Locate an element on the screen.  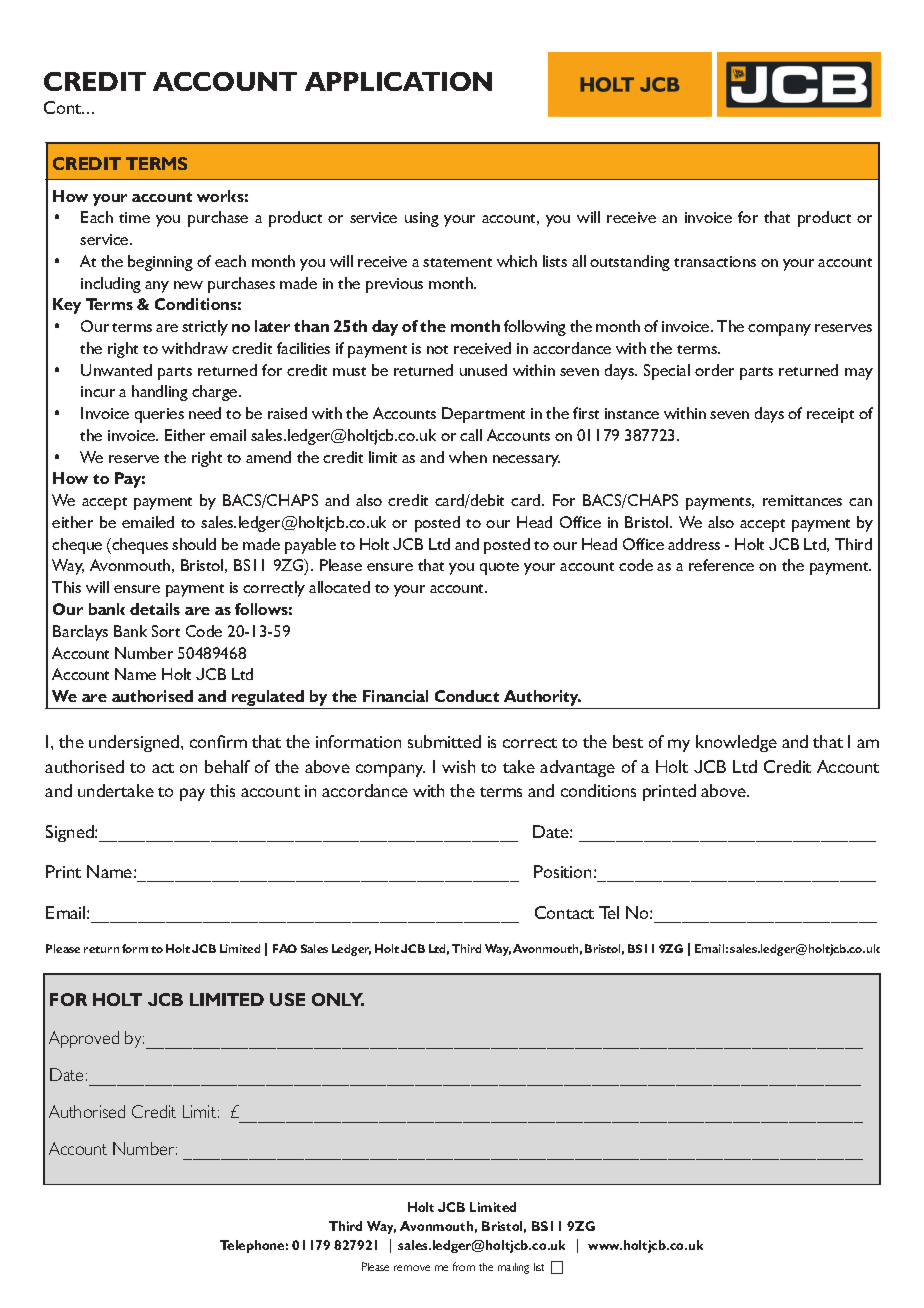
advantage is located at coordinates (577, 768).
